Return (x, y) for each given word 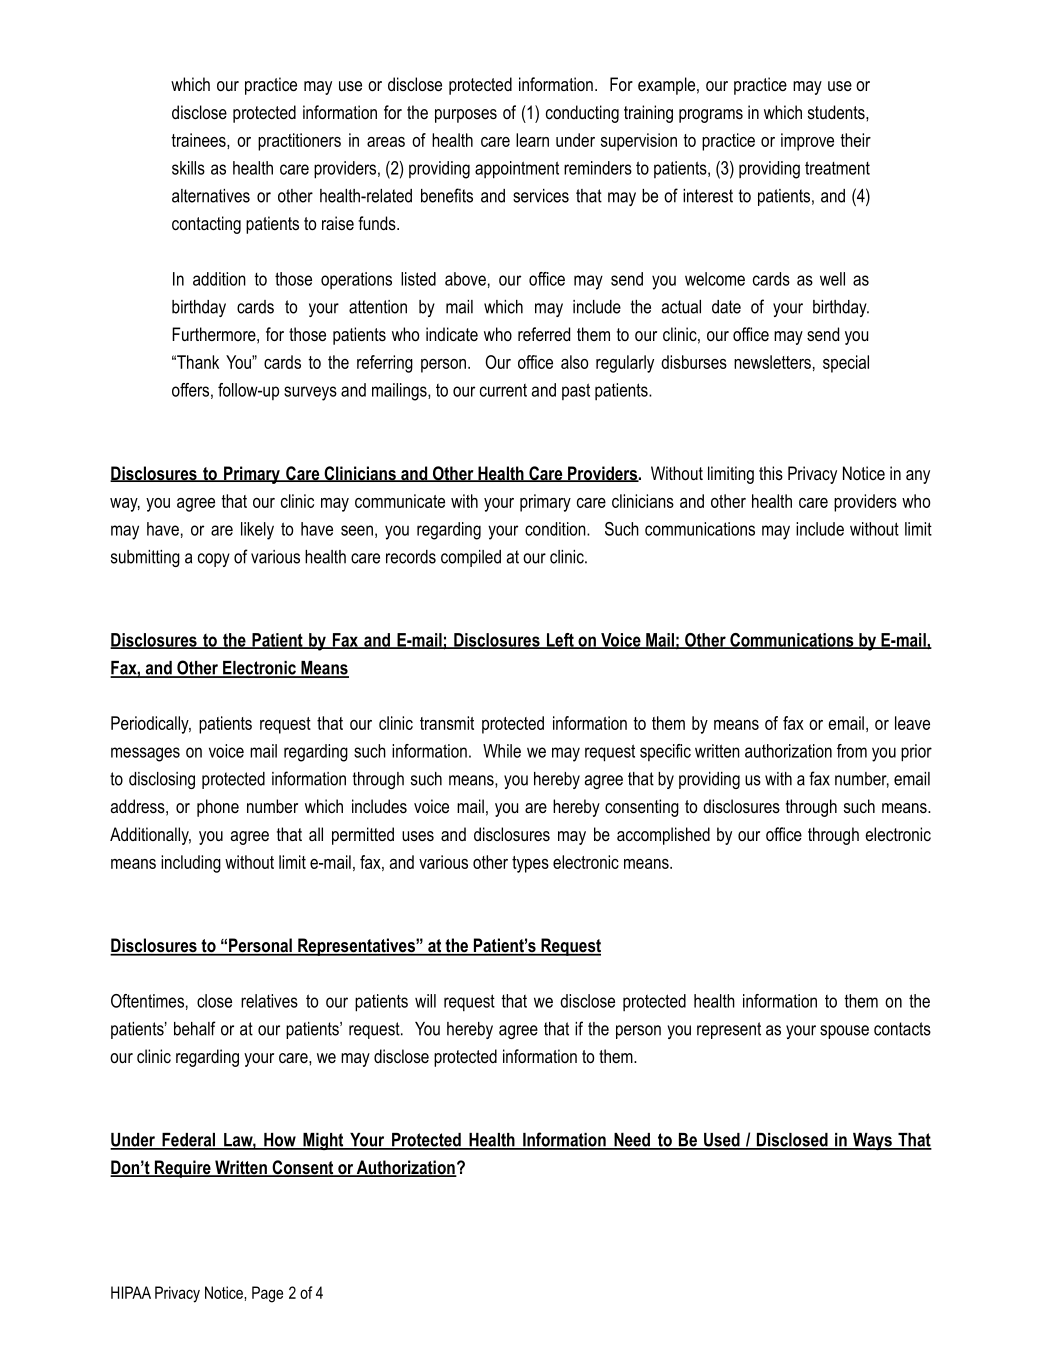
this (771, 473)
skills (188, 168)
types (530, 864)
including (191, 864)
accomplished (663, 836)
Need (632, 1141)
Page (267, 1294)
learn (532, 140)
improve (807, 142)
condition (556, 529)
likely (257, 531)
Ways (872, 1141)
